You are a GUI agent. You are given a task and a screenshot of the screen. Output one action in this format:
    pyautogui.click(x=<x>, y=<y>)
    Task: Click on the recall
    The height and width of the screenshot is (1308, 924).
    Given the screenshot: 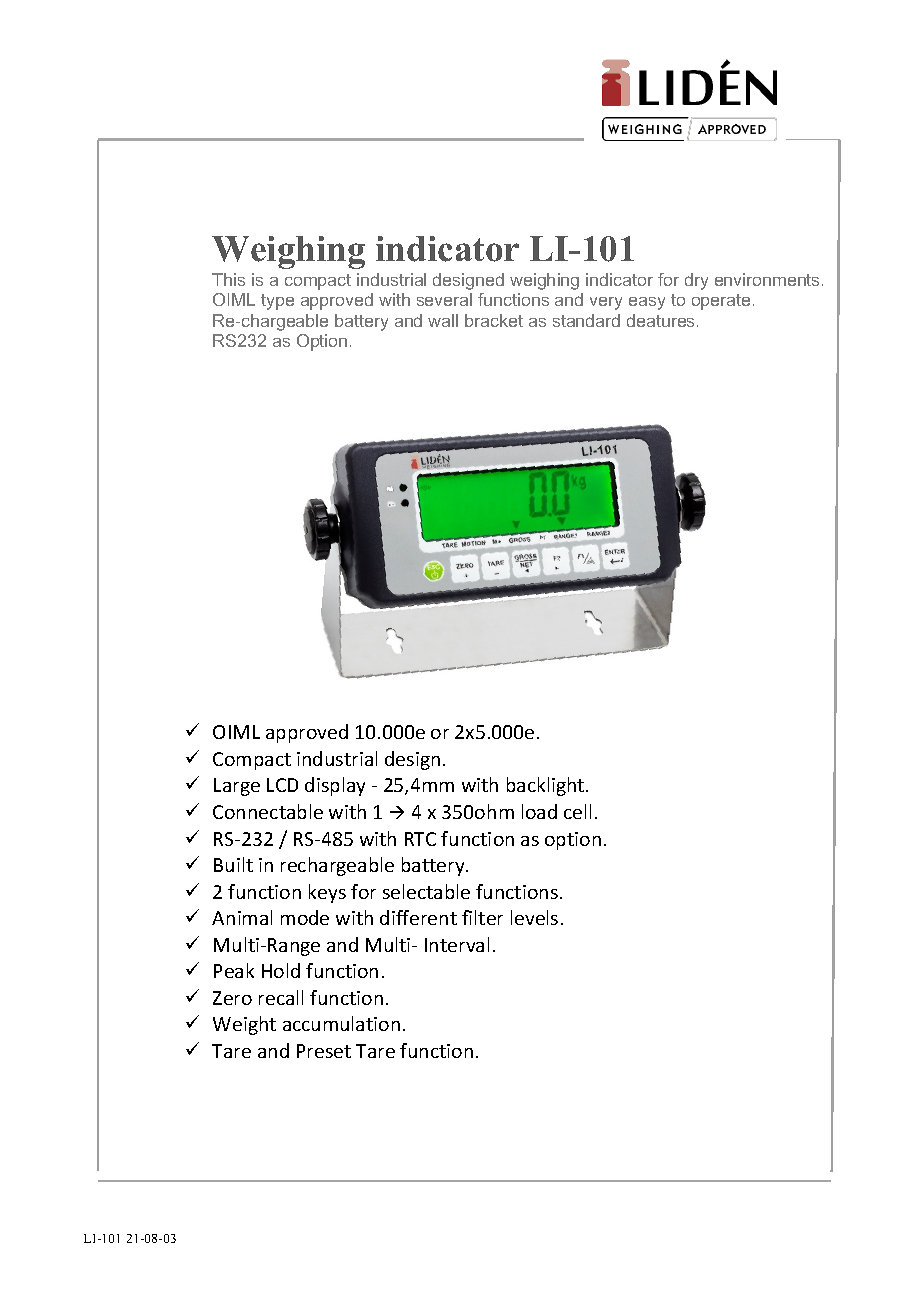 What is the action you would take?
    pyautogui.click(x=281, y=997)
